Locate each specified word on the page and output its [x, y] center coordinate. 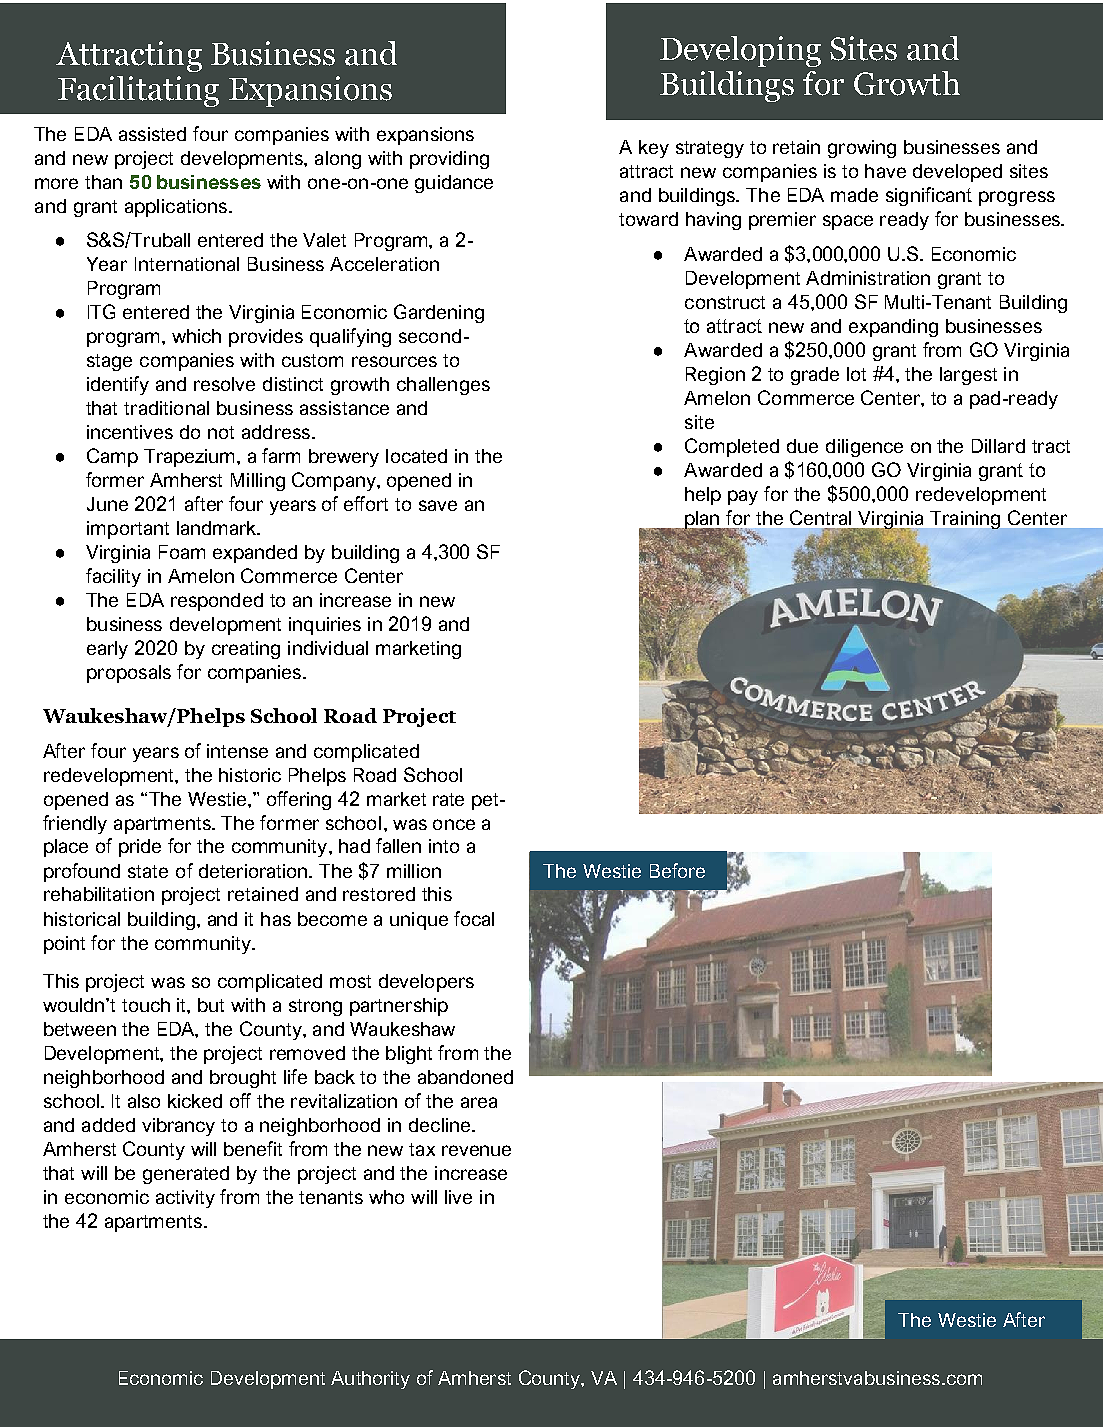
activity [185, 1199]
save [438, 505]
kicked [195, 1101]
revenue [476, 1150]
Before [677, 870]
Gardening [439, 313]
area [479, 1102]
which [196, 336]
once [454, 824]
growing [862, 149]
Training [965, 520]
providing [449, 160]
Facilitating [138, 91]
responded [217, 602]
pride [140, 848]
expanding [893, 328]
